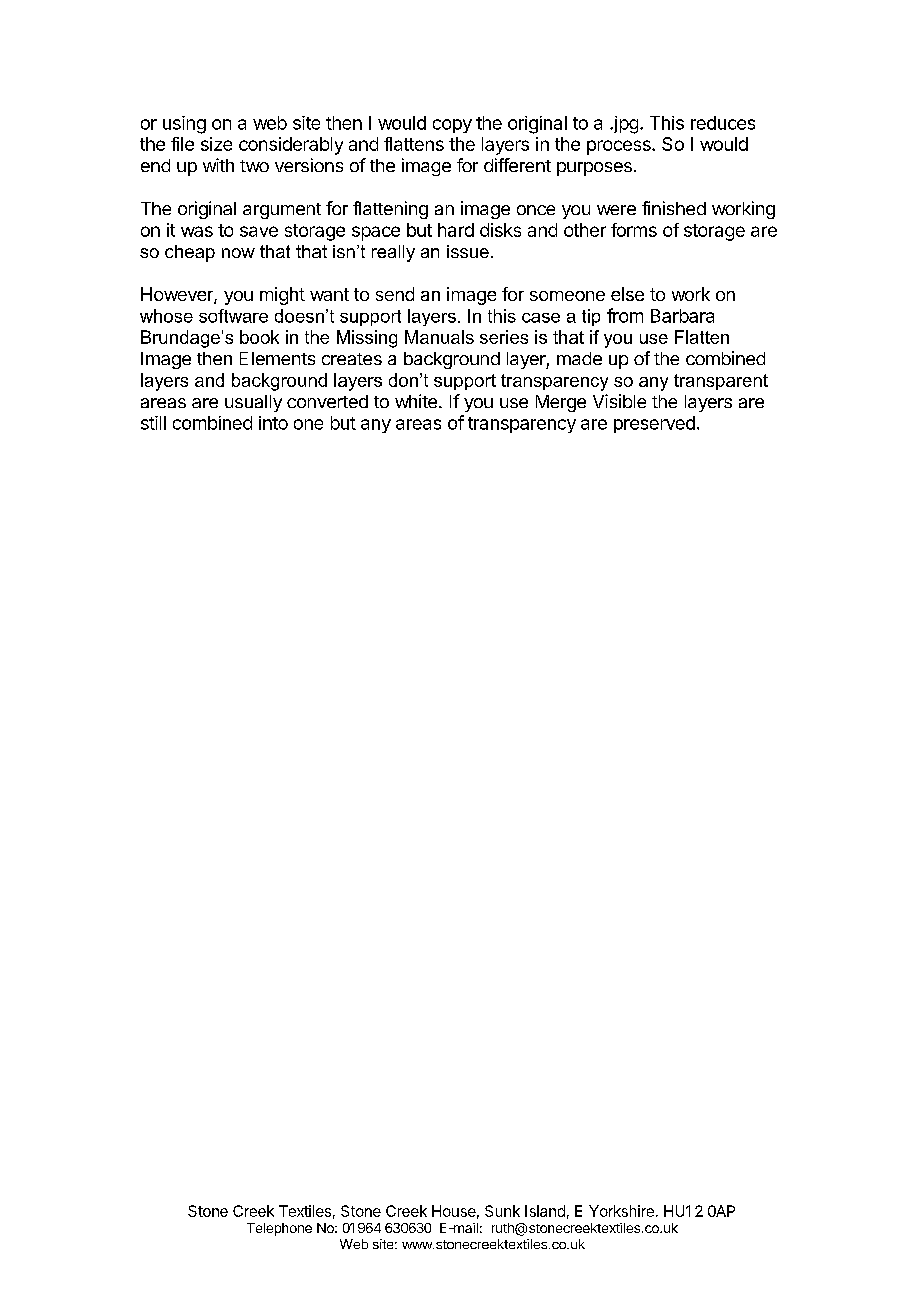  What do you see at coordinates (502, 1211) in the screenshot?
I see `Sunk` at bounding box center [502, 1211].
